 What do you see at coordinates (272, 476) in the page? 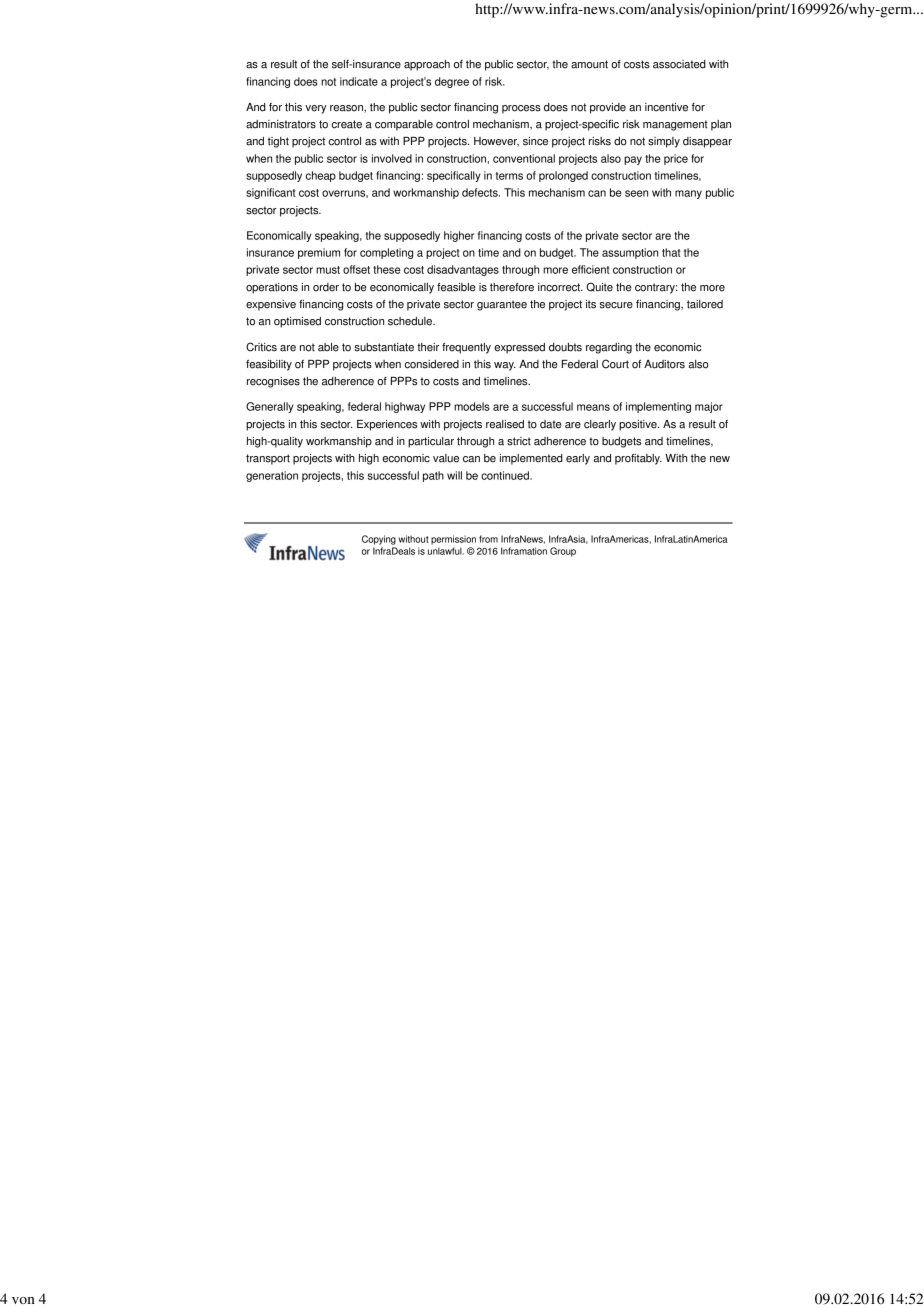
I see `generation` at bounding box center [272, 476].
